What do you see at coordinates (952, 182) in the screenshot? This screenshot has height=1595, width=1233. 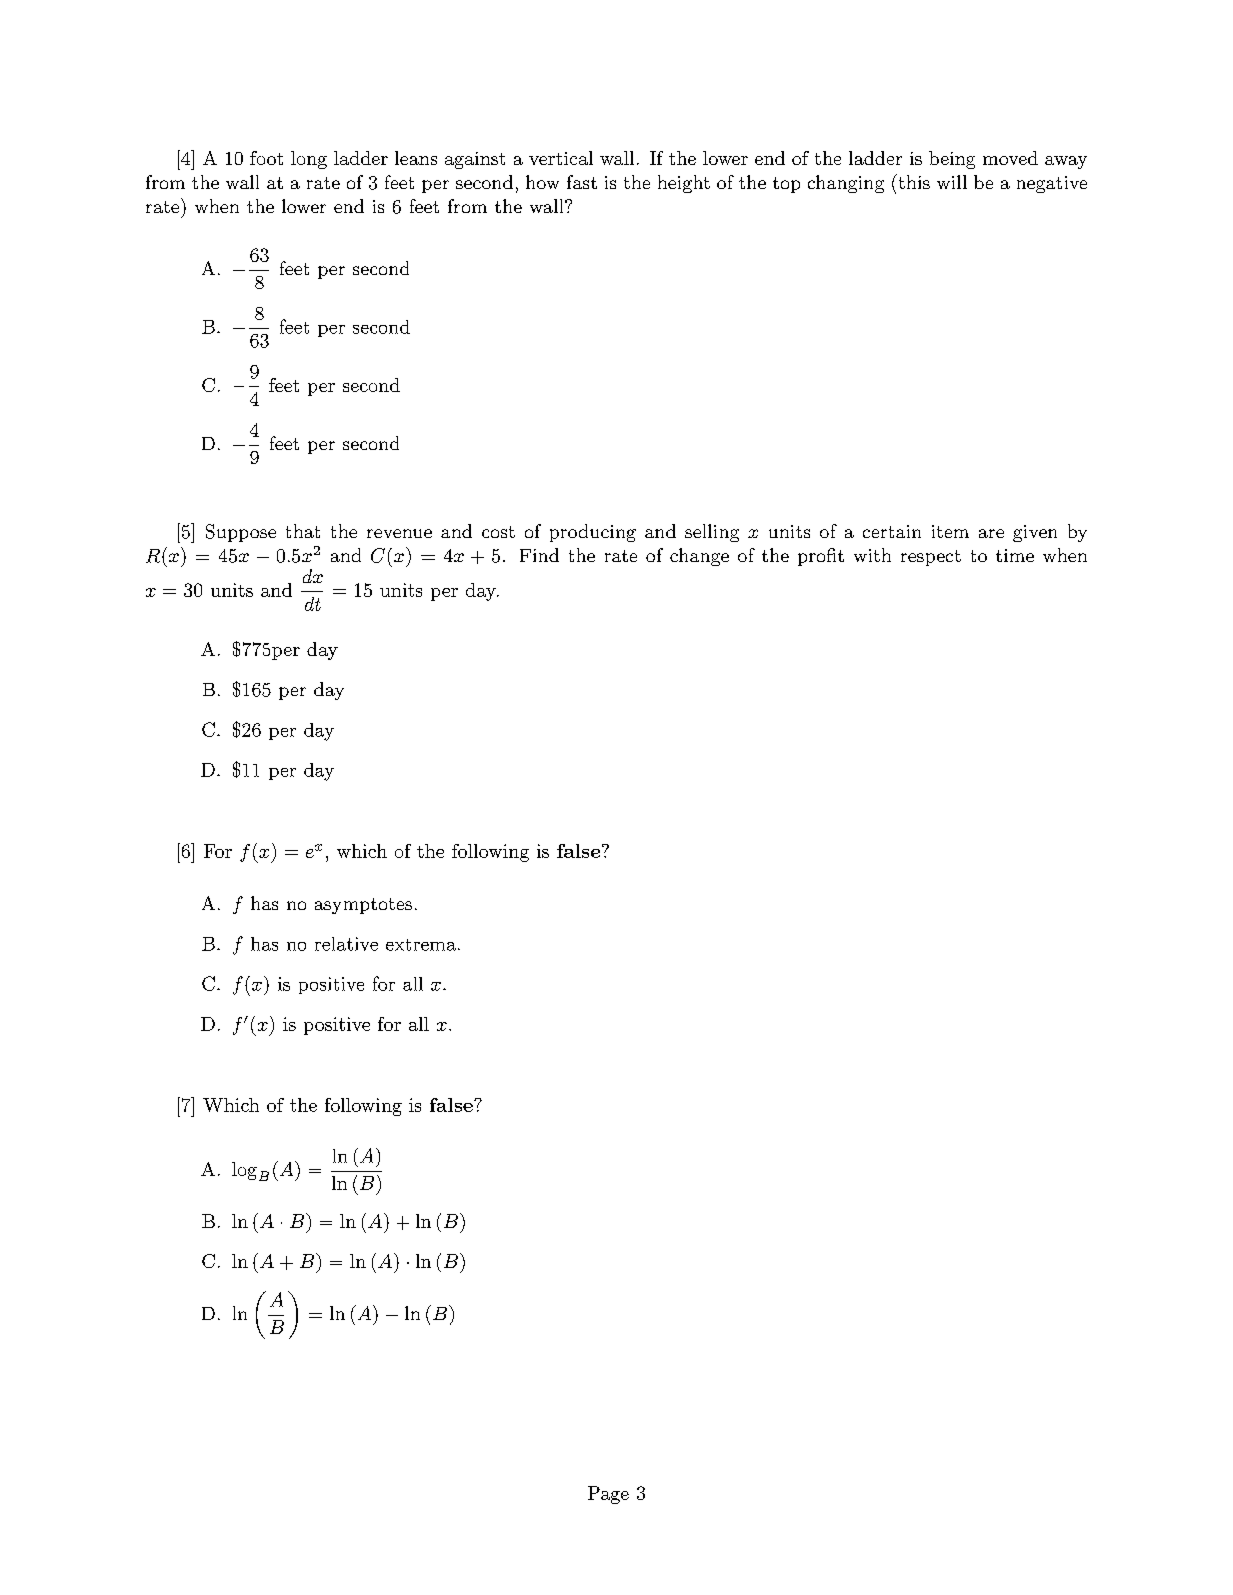 I see `will` at bounding box center [952, 182].
